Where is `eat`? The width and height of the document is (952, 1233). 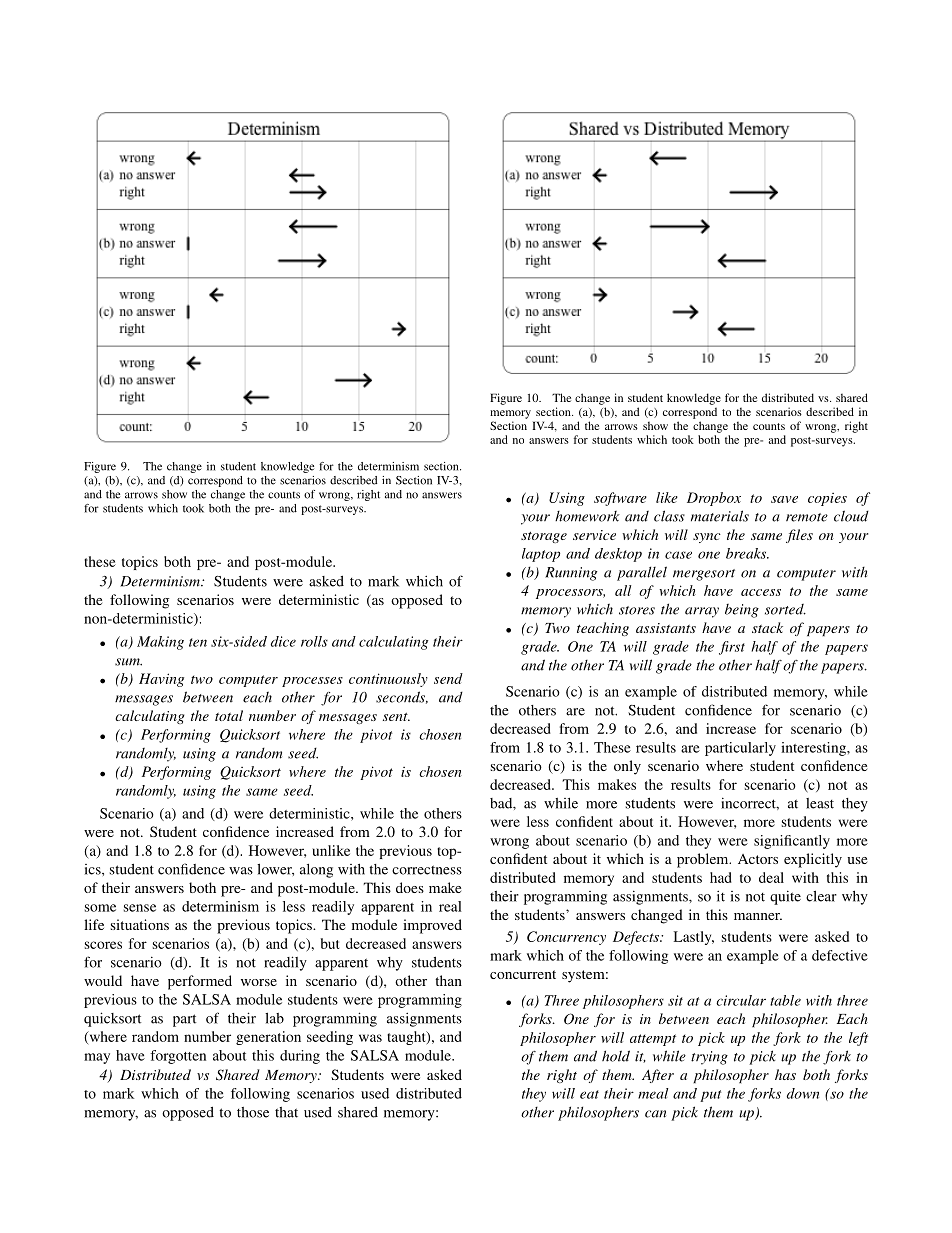 eat is located at coordinates (589, 1094).
